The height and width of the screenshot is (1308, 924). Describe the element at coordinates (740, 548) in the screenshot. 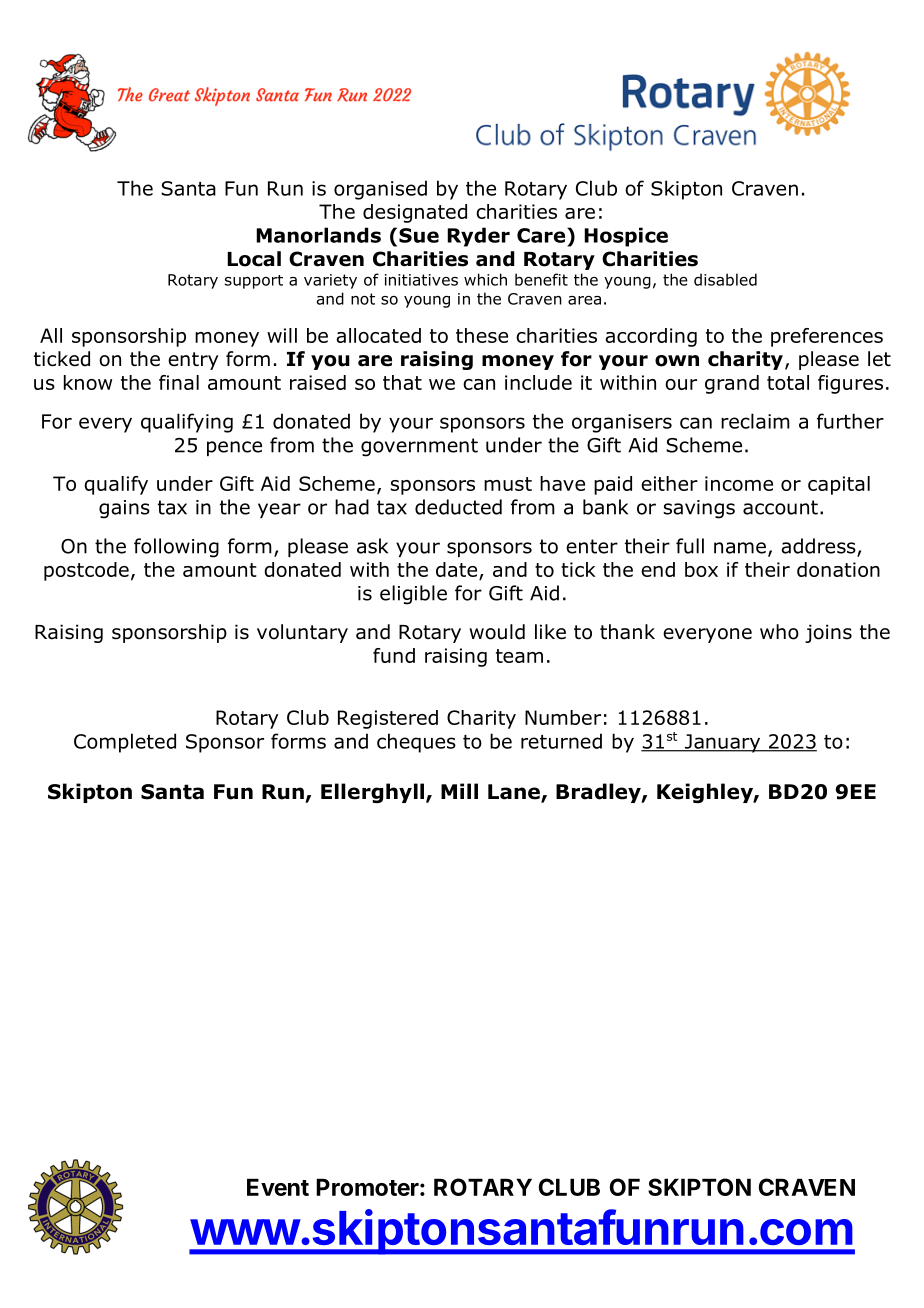

I see `name` at that location.
